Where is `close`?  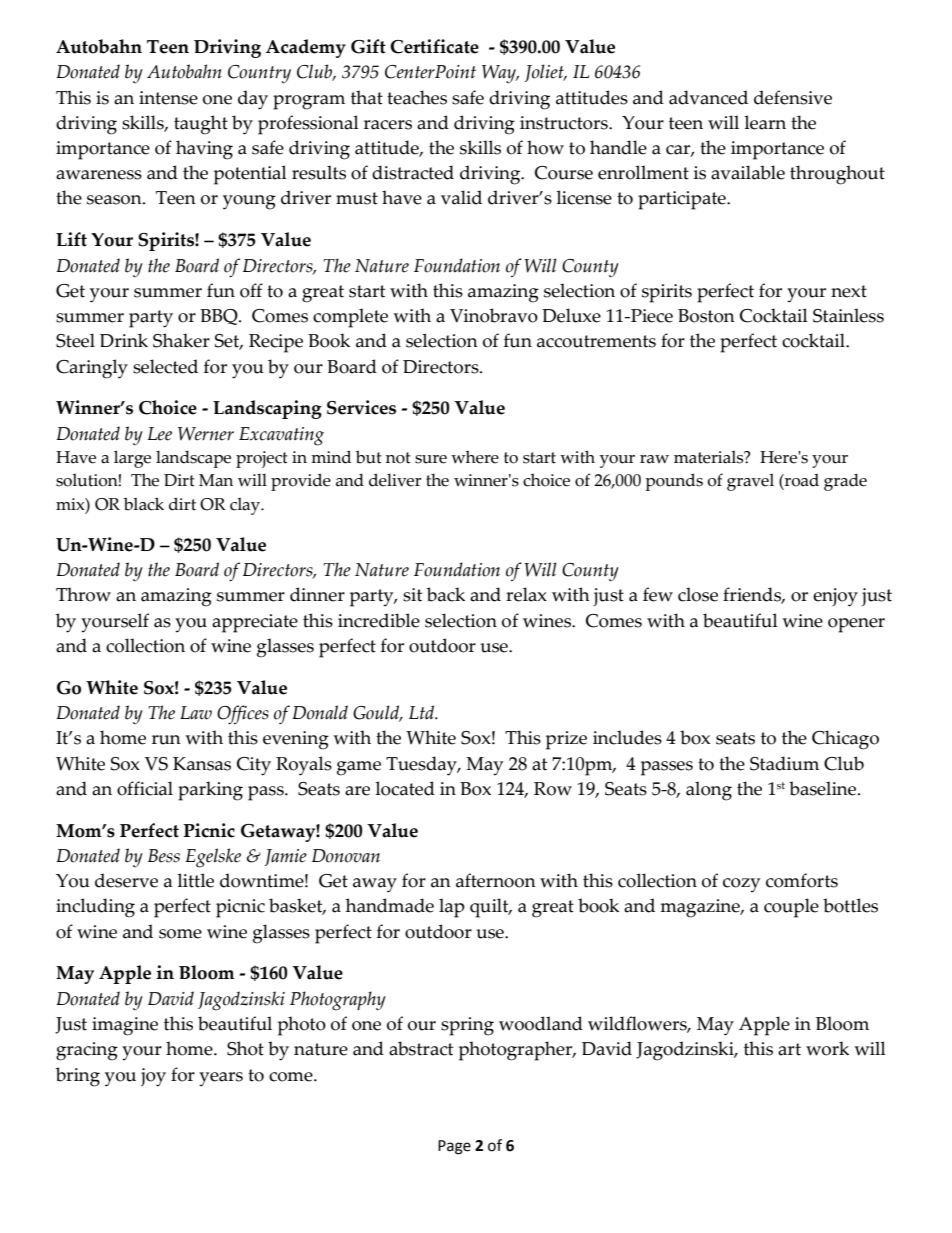 close is located at coordinates (698, 594).
